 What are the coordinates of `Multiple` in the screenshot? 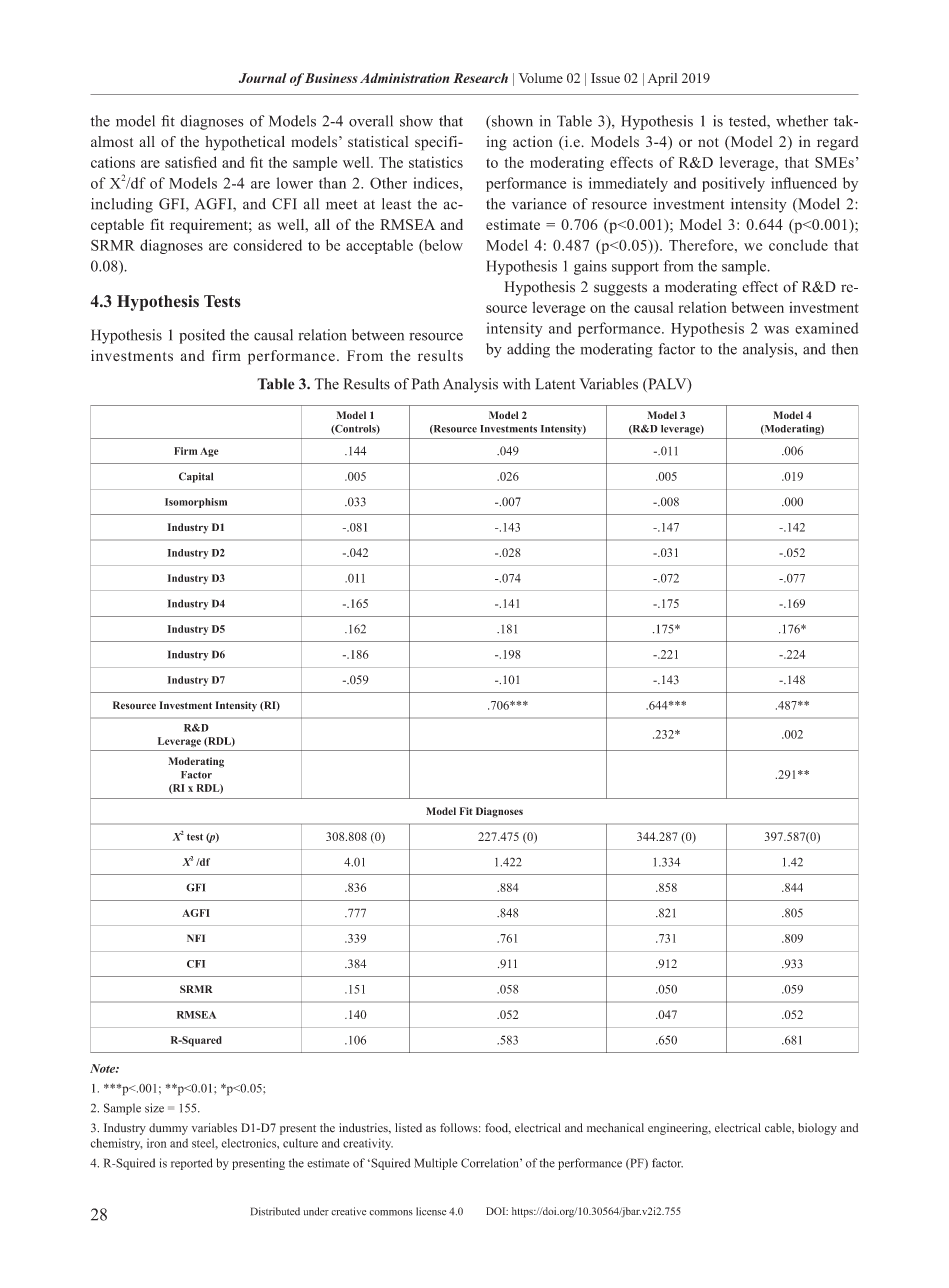 It's located at (435, 1164).
